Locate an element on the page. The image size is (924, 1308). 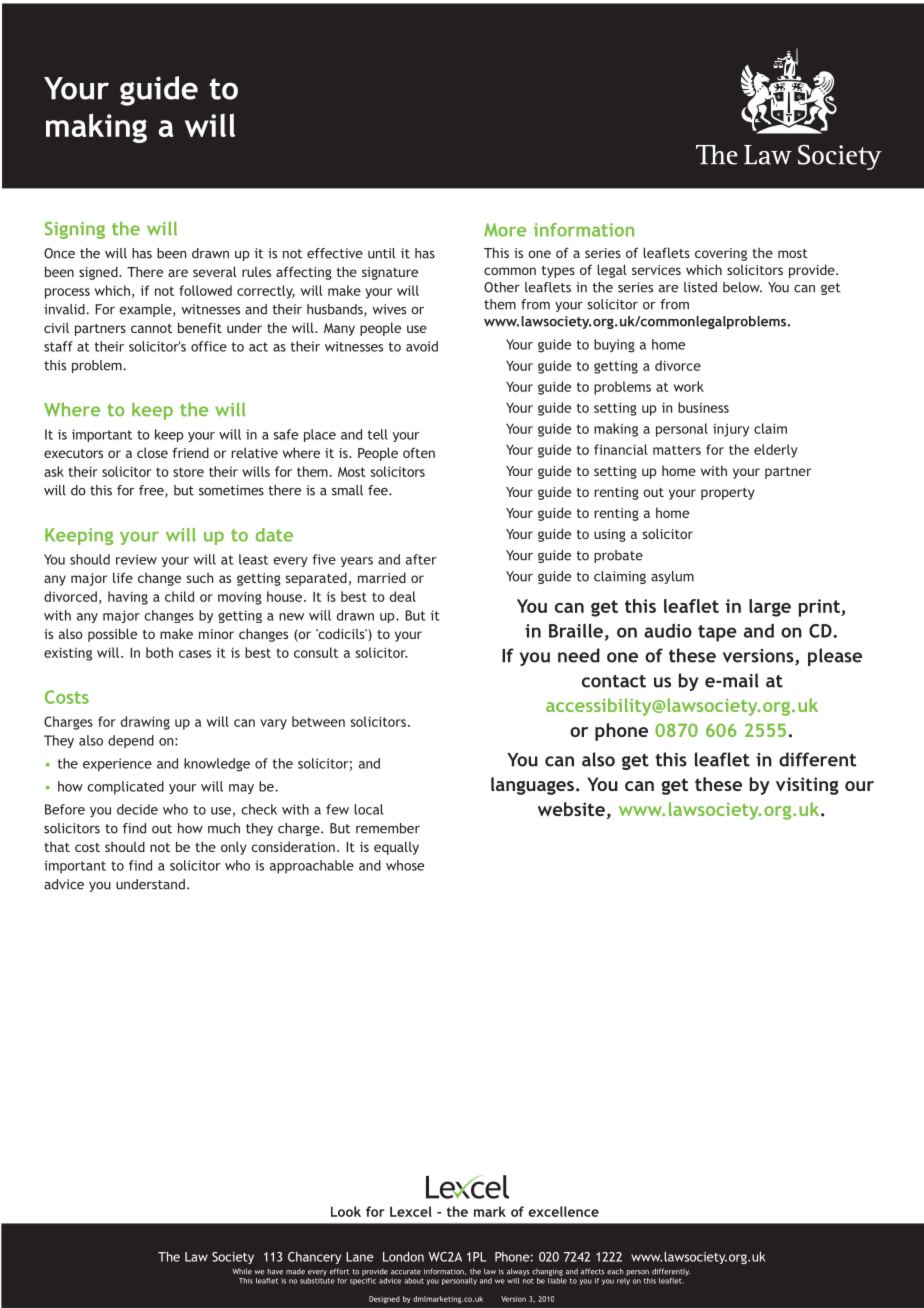
covering is located at coordinates (721, 254).
